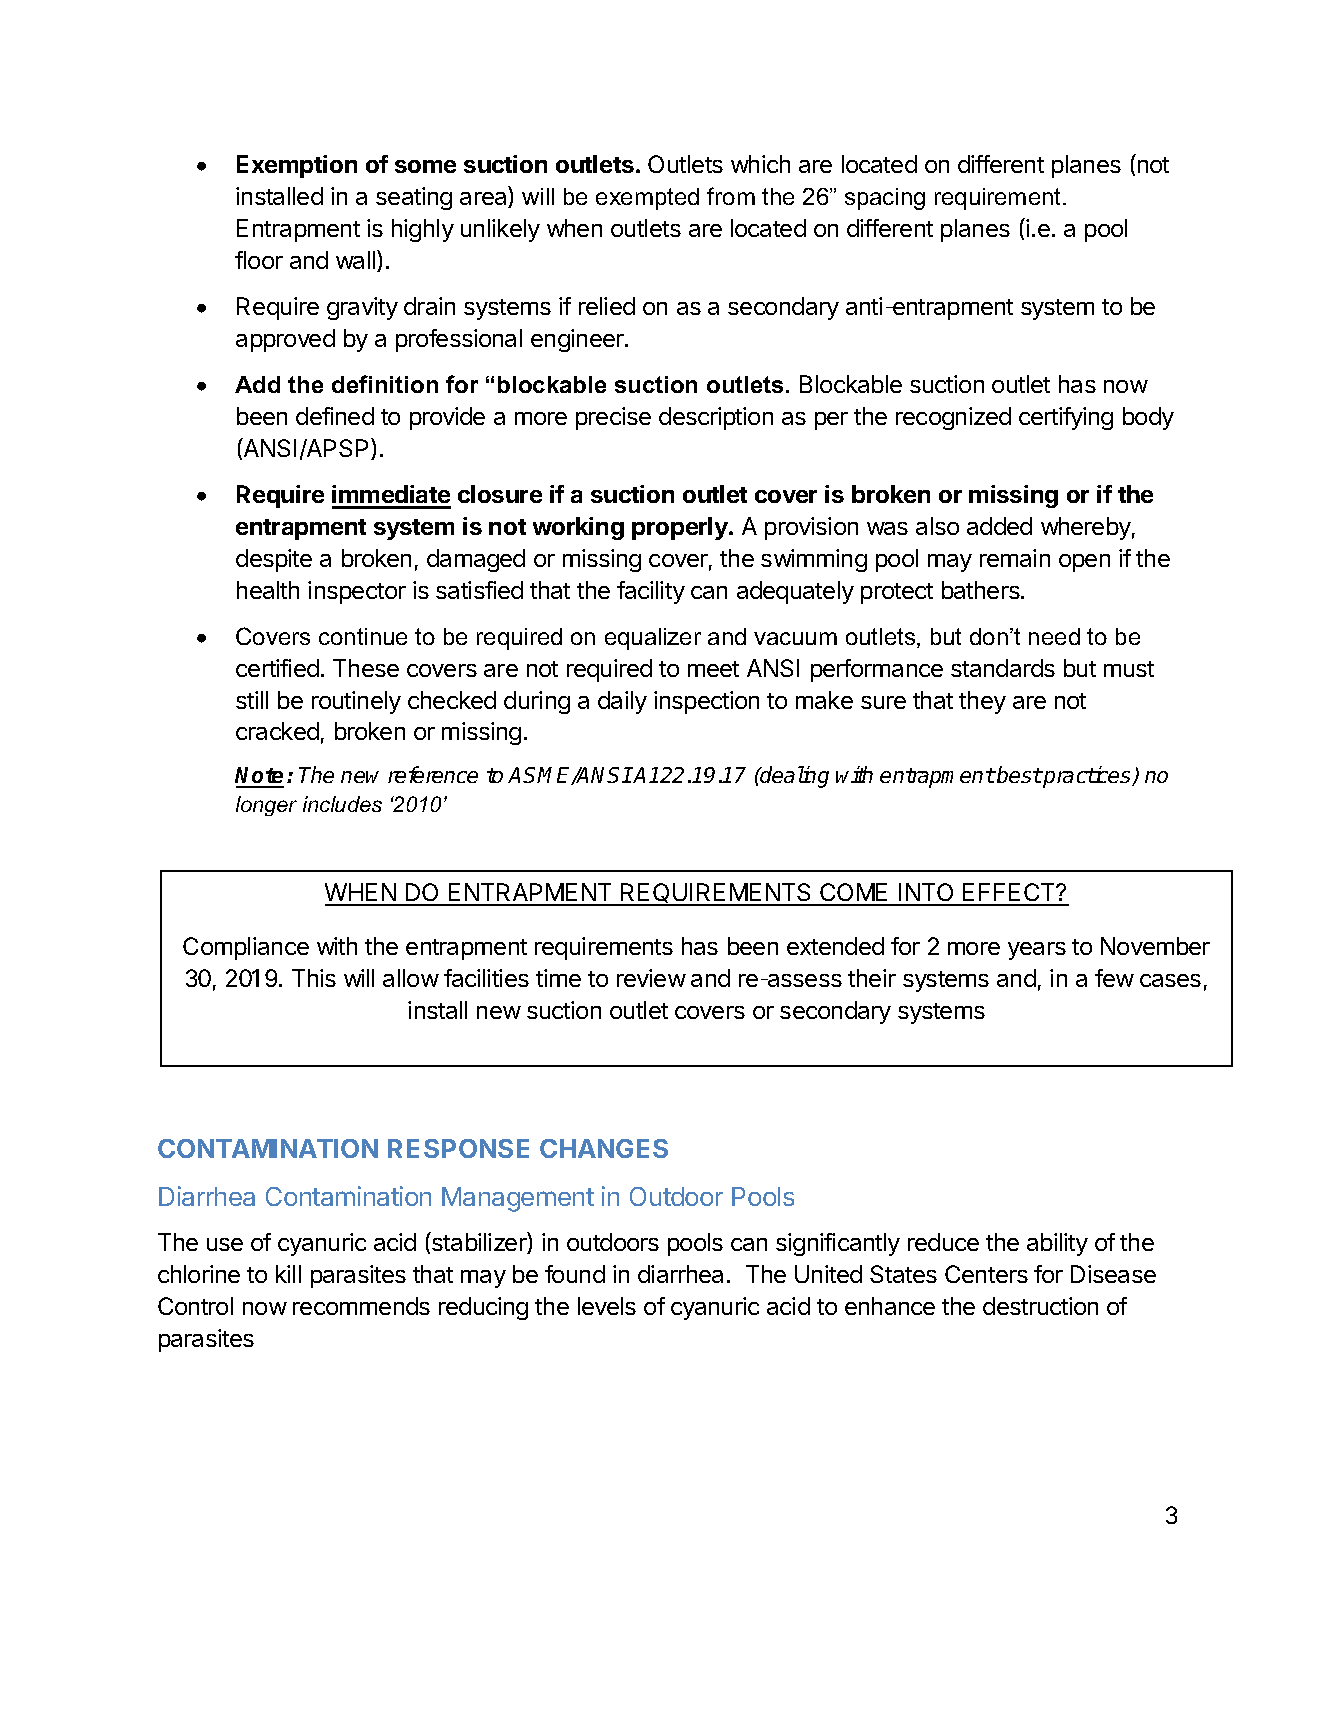 Image resolution: width=1335 pixels, height=1728 pixels. I want to click on review, so click(651, 978).
